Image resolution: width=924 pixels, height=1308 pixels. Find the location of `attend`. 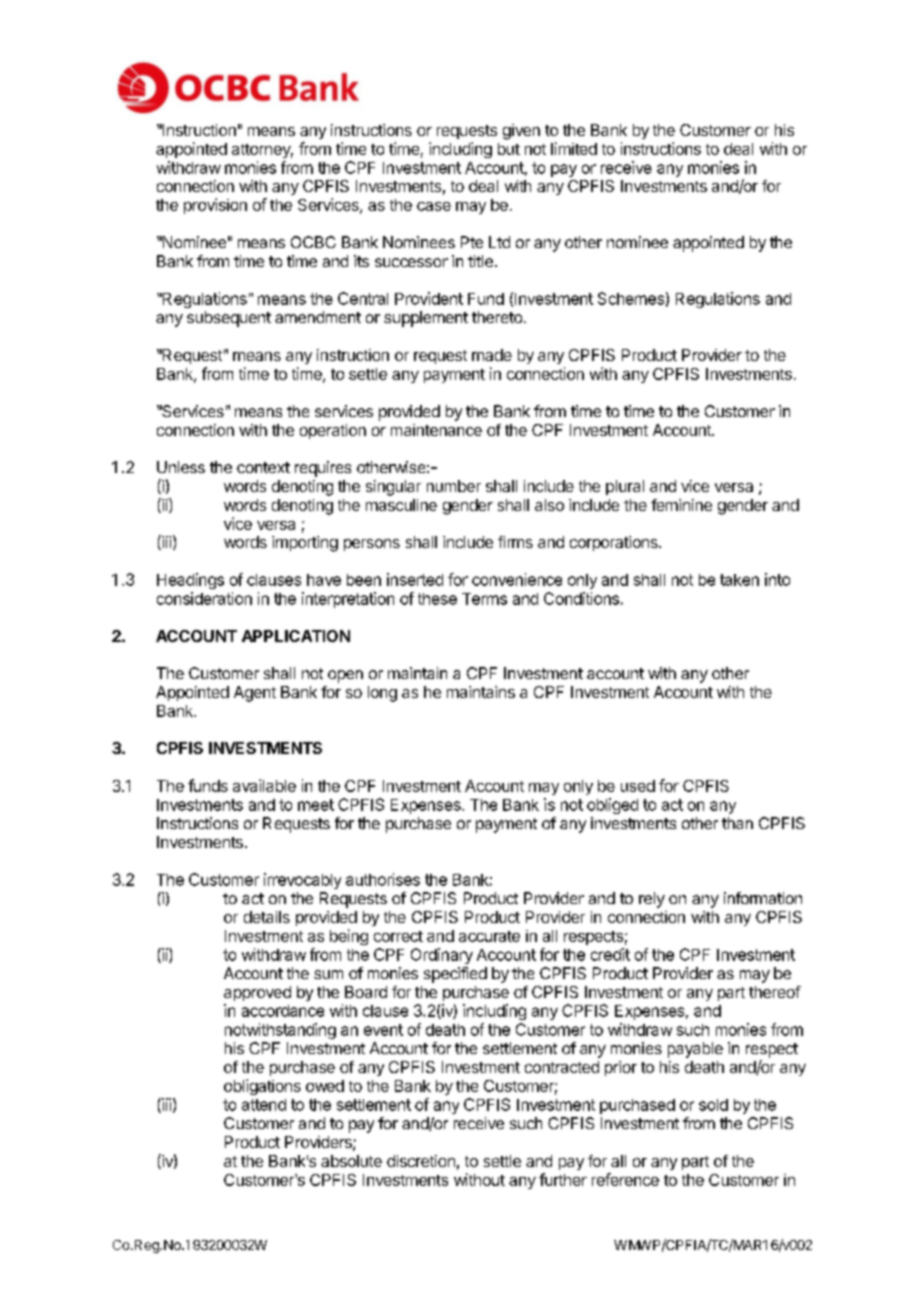

attend is located at coordinates (264, 1105).
